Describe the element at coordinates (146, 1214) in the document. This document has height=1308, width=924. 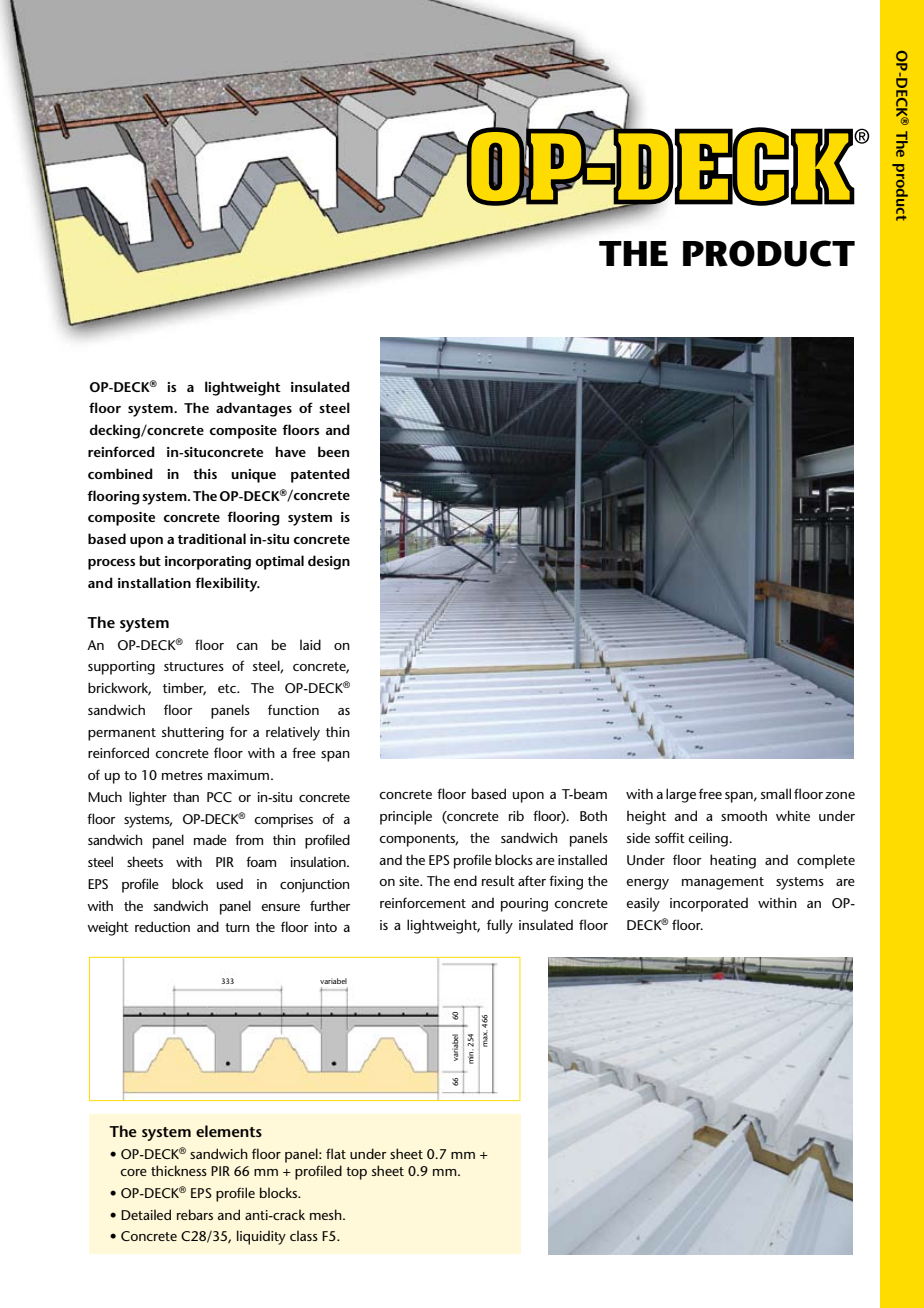
I see `Detailed` at that location.
